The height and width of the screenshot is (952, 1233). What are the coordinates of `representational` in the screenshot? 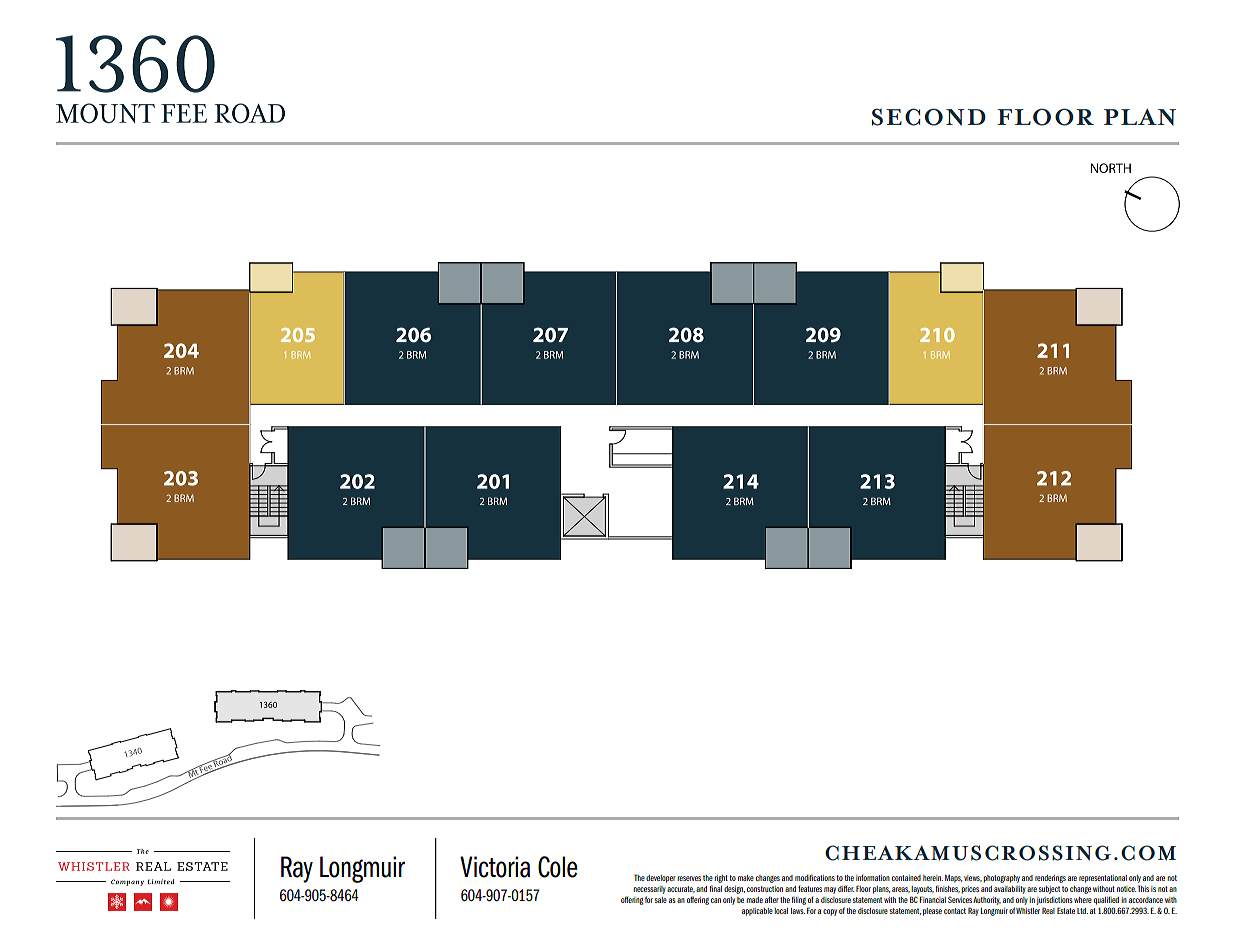 It's located at (1103, 879).
